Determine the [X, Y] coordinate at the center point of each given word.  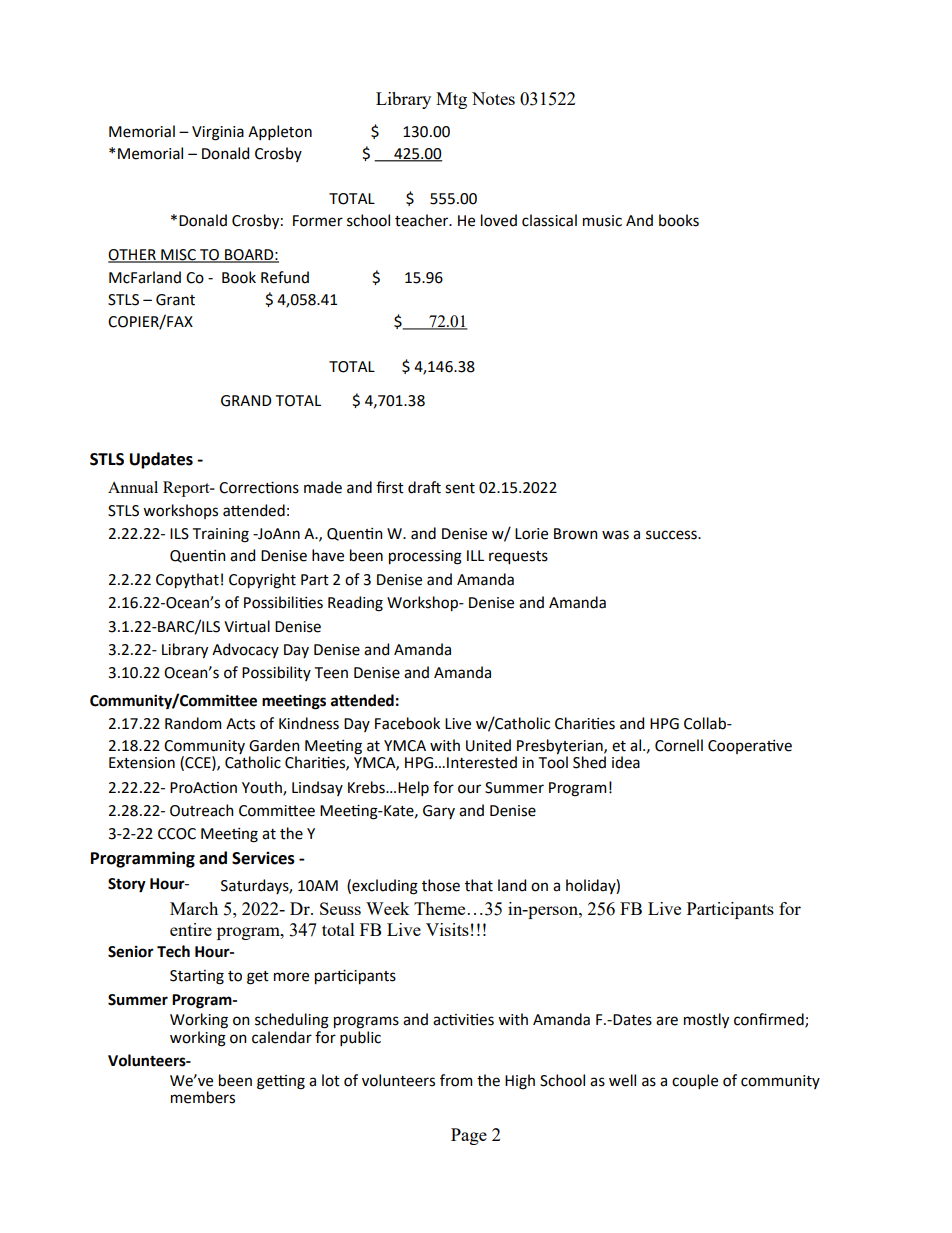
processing [425, 557]
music [602, 221]
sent [460, 488]
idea [626, 762]
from [456, 1080]
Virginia [218, 133]
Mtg [451, 100]
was [615, 535]
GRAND [246, 401]
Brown [576, 534]
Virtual [247, 626]
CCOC [177, 834]
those [441, 885]
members [203, 1097]
